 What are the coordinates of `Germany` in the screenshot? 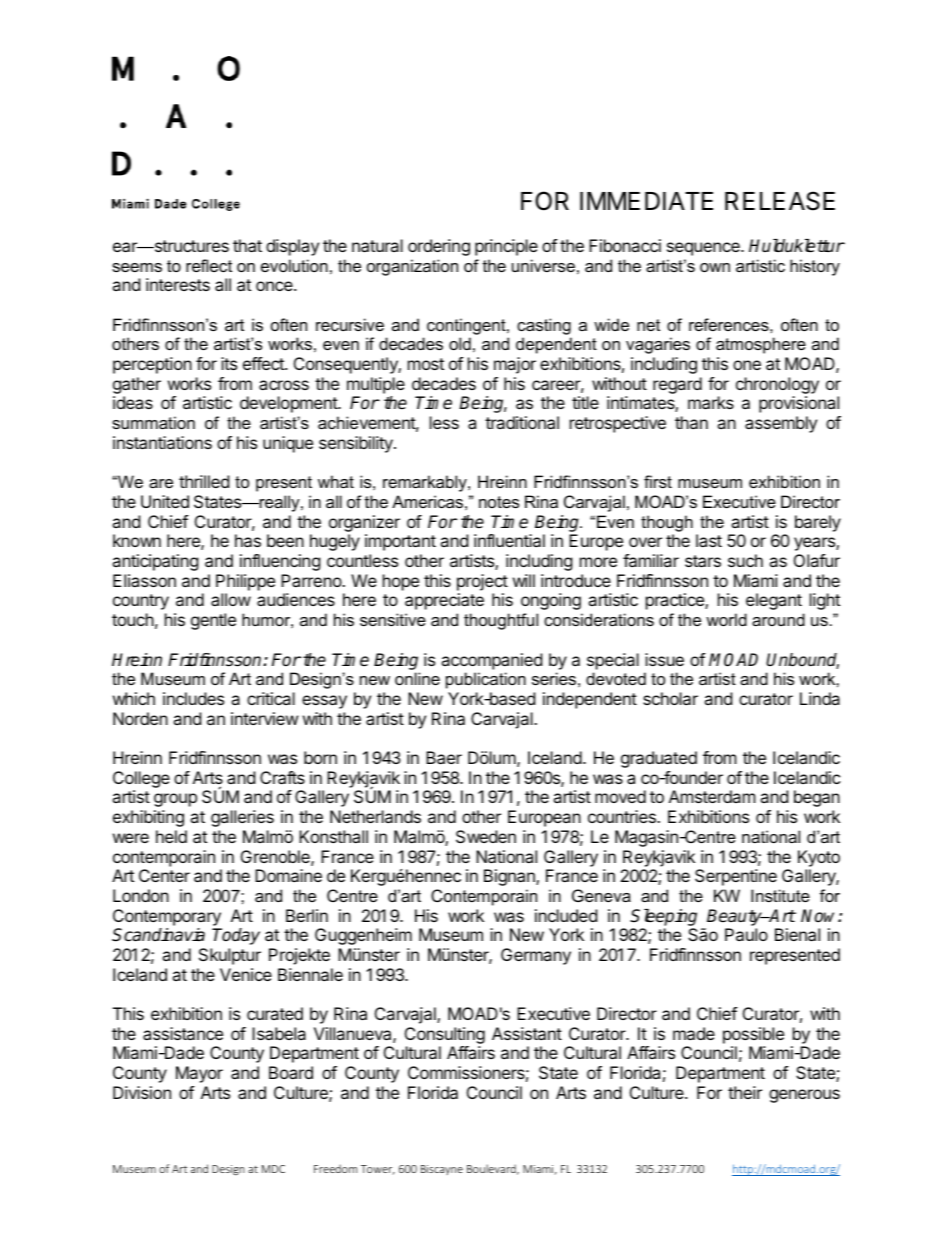 It's located at (536, 956).
